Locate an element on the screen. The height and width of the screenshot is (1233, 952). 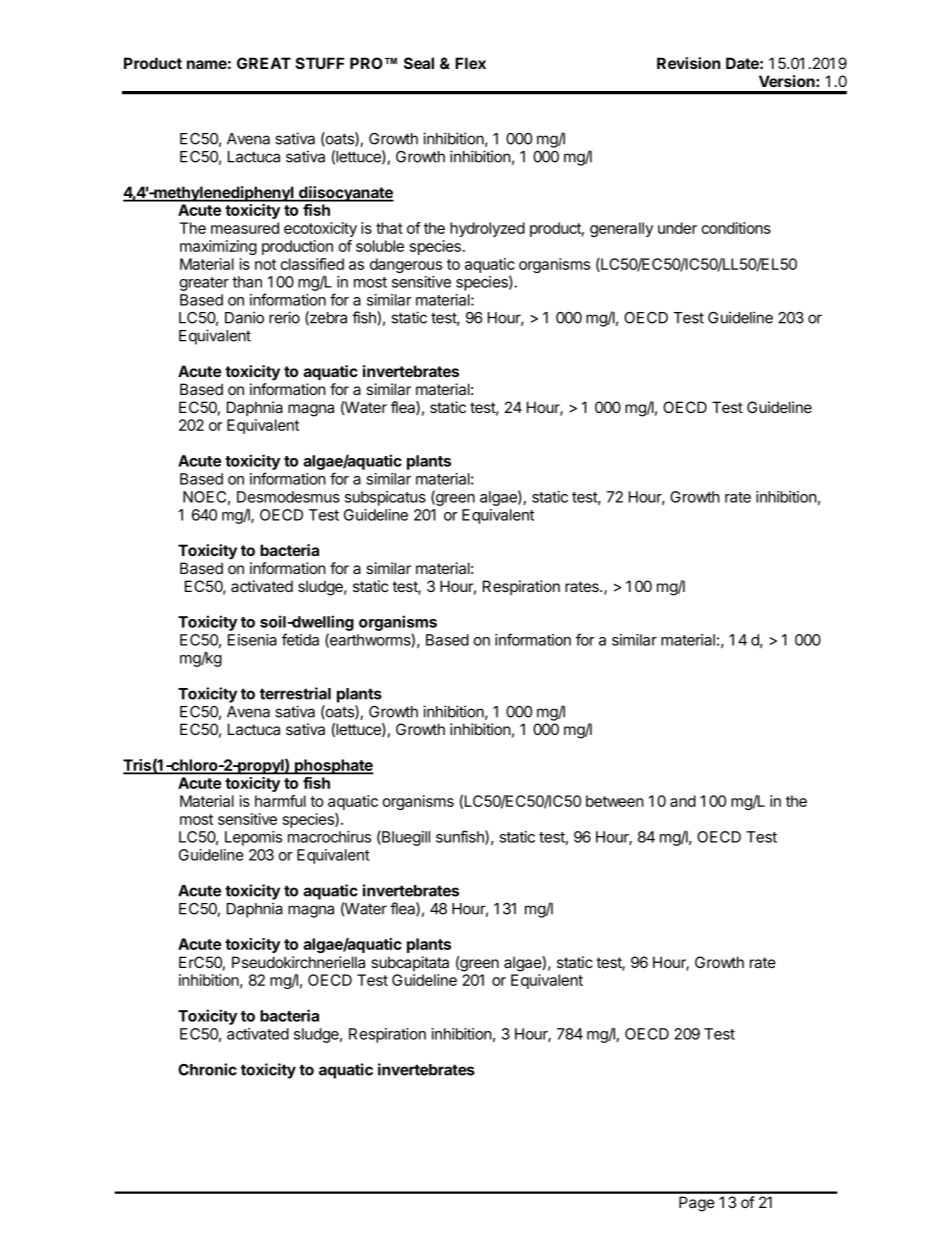
Flex is located at coordinates (470, 63).
